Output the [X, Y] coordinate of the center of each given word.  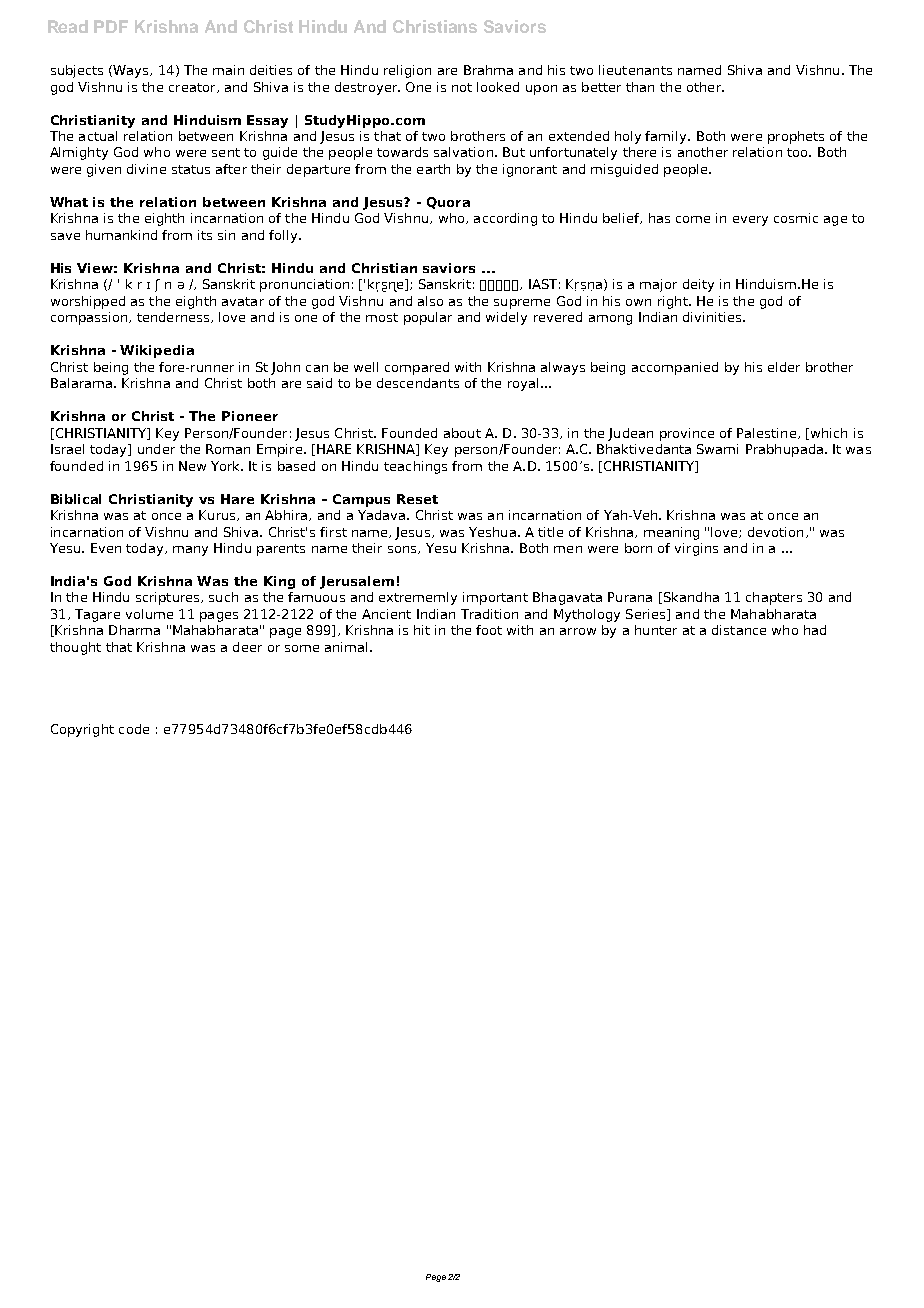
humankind [121, 235]
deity [698, 285]
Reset [417, 499]
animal [346, 647]
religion [407, 71]
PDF [111, 26]
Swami [717, 449]
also [430, 301]
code [134, 729]
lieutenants [635, 70]
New [192, 466]
